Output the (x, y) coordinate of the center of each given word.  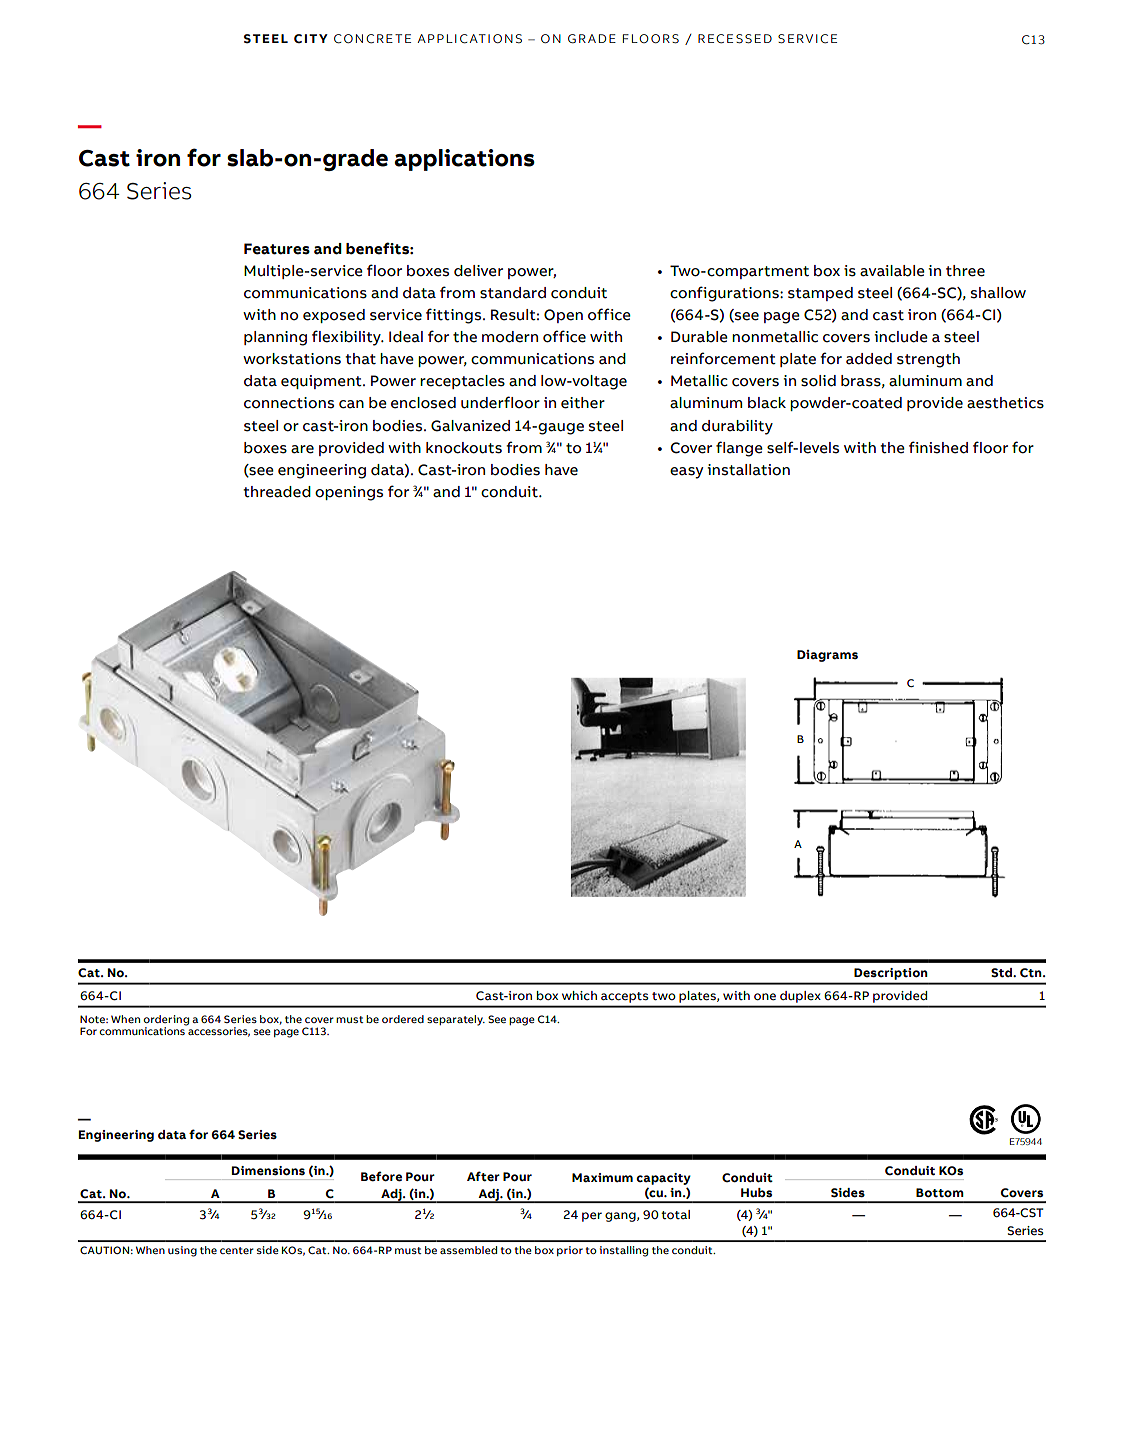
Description (890, 974)
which (579, 995)
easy (686, 473)
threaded (277, 492)
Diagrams (827, 656)
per (592, 1217)
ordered (403, 1019)
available (892, 271)
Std (1003, 973)
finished (938, 447)
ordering (166, 1020)
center (237, 1250)
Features (277, 249)
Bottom (940, 1192)
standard (513, 293)
